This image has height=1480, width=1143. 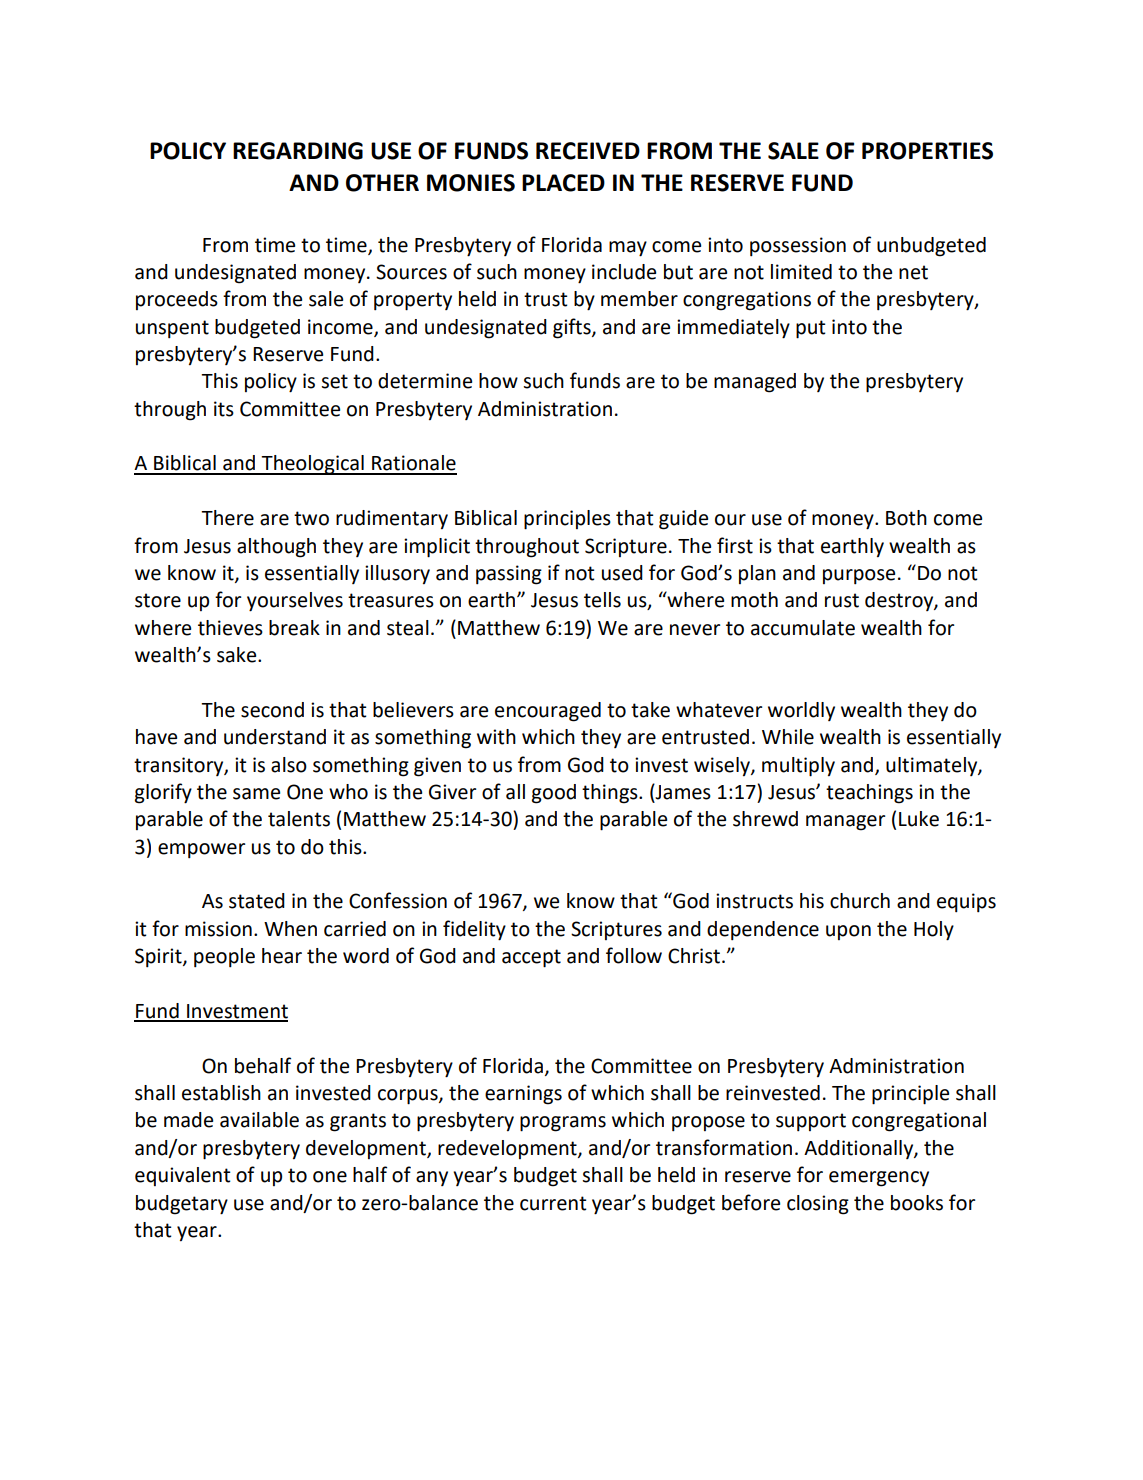 I want to click on worldly, so click(x=801, y=711).
